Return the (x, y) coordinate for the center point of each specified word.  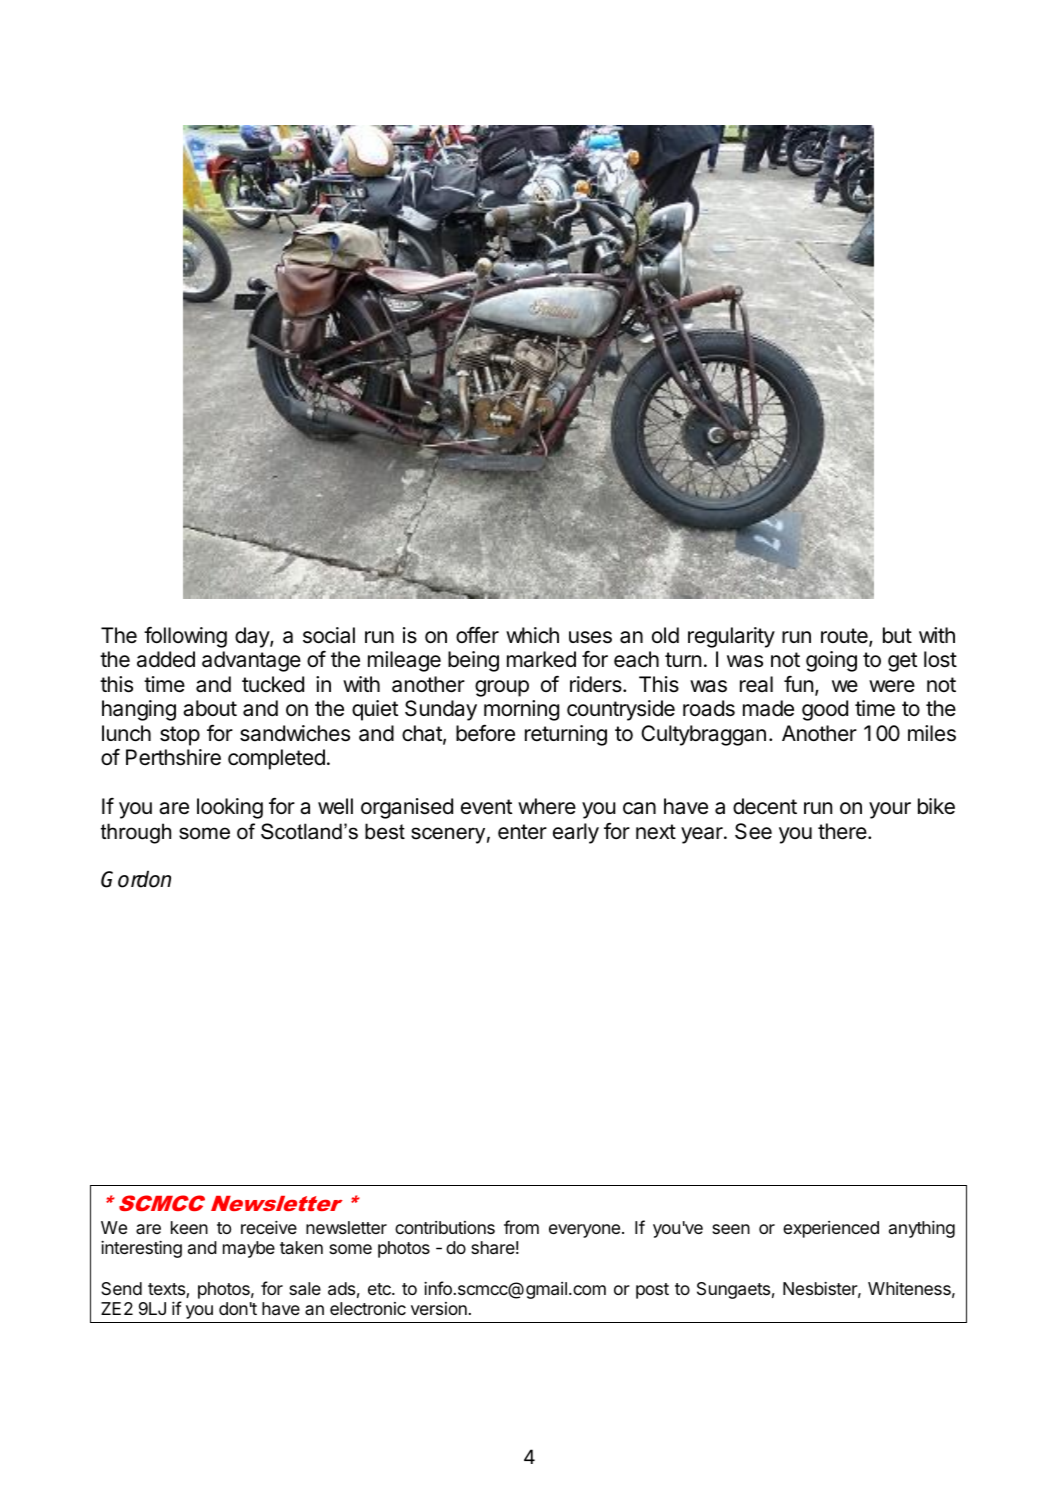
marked (541, 659)
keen (189, 1227)
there (843, 831)
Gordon (136, 879)
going (831, 661)
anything (922, 1229)
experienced (831, 1229)
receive (269, 1227)
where (547, 806)
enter (522, 832)
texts (167, 1290)
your (890, 810)
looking (230, 808)
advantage (251, 661)
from (521, 1227)
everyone (584, 1231)
